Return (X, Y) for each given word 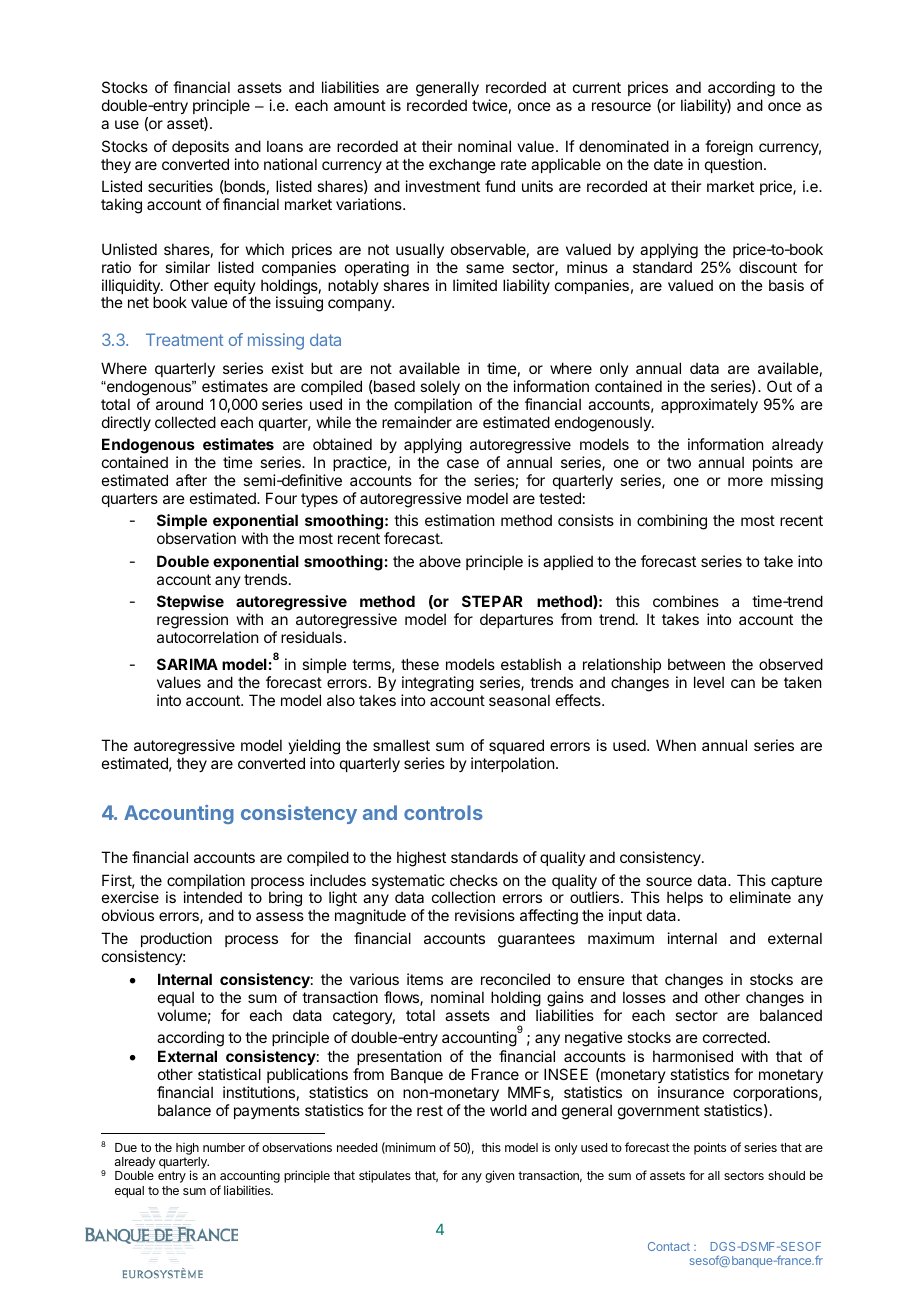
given (499, 1176)
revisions (485, 915)
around (179, 404)
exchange (462, 166)
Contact (669, 1246)
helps (685, 898)
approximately (709, 405)
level (709, 682)
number (224, 1147)
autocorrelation (207, 637)
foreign (729, 148)
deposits (200, 147)
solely (440, 387)
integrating (438, 684)
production (176, 939)
